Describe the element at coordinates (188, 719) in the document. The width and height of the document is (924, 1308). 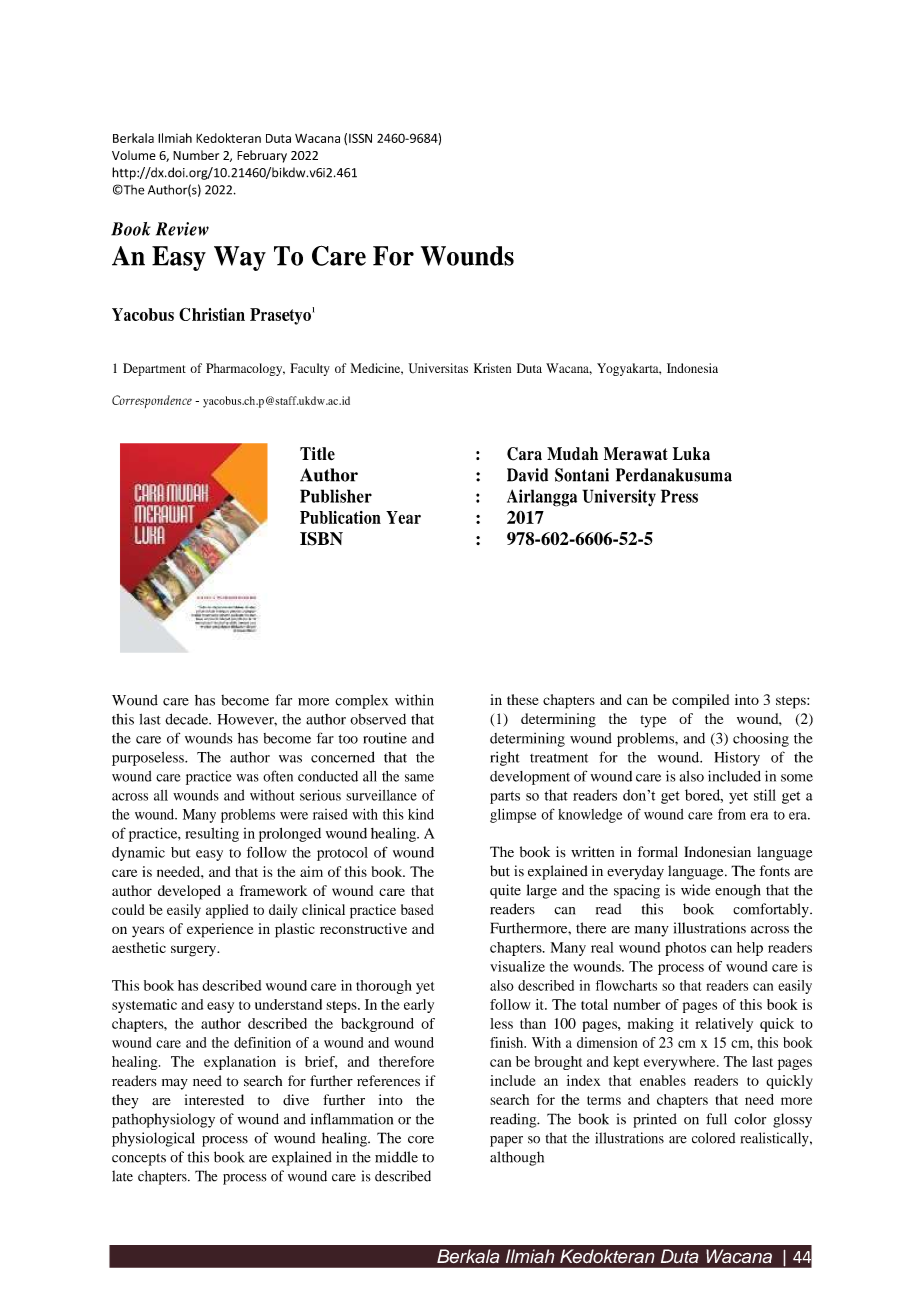
I see `decade` at that location.
